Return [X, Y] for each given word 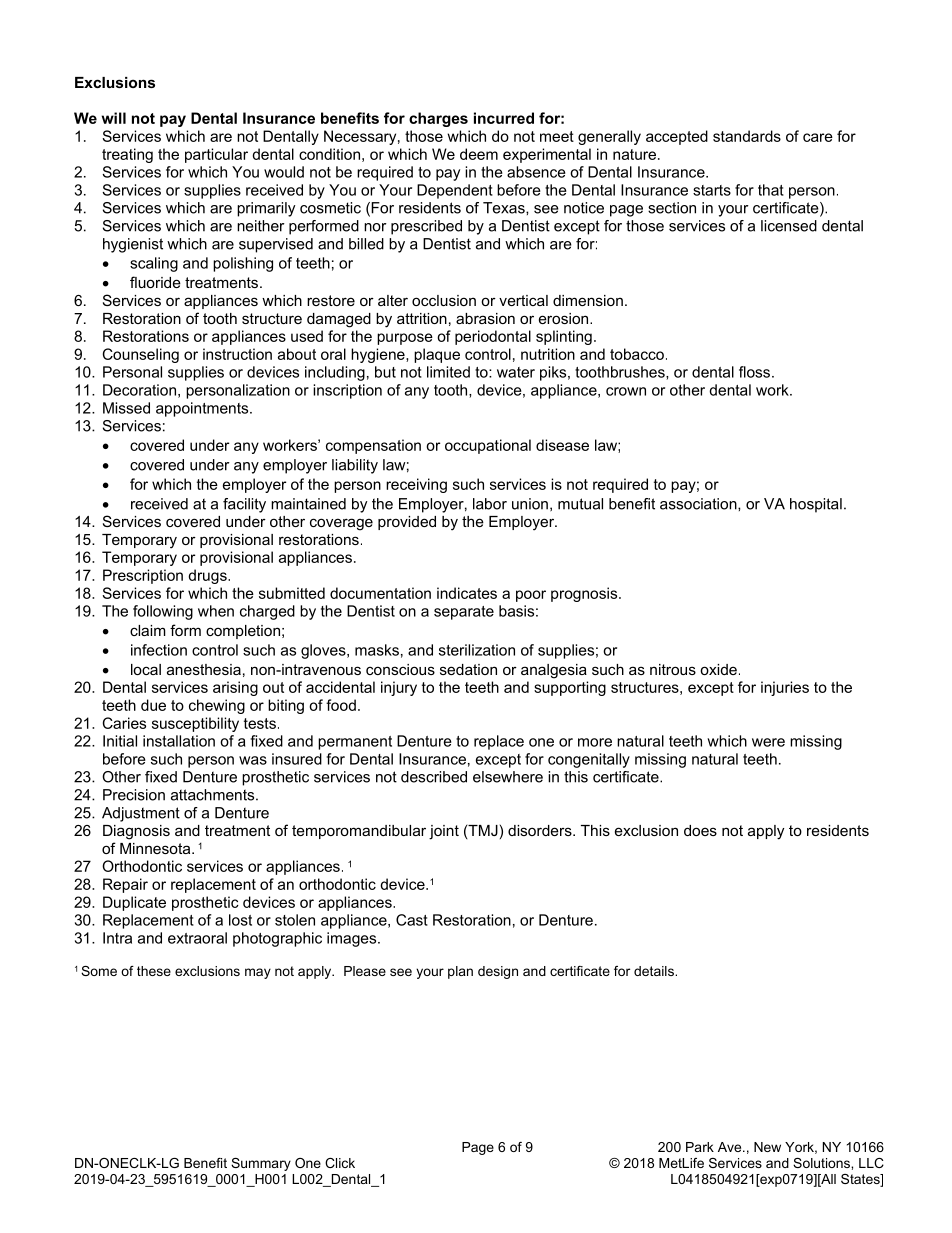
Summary [261, 1164]
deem [479, 154]
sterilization [477, 650]
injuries [785, 688]
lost [240, 920]
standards [747, 136]
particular [216, 155]
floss [754, 372]
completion [243, 632]
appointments [203, 409]
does [700, 830]
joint [444, 832]
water [516, 372]
